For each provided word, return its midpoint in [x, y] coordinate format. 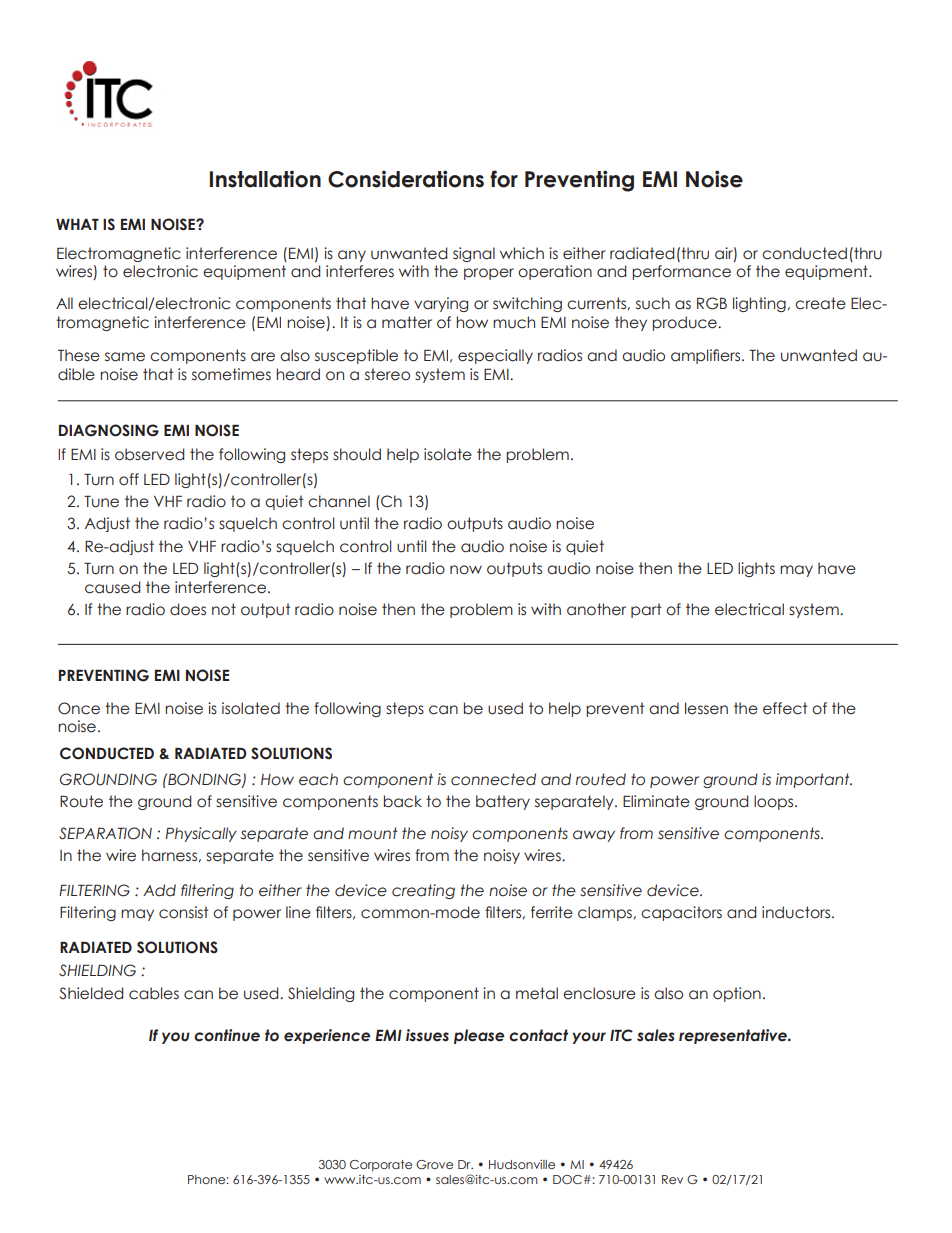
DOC [567, 1179]
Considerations [406, 179]
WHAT [77, 224]
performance [681, 272]
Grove [434, 1164]
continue [227, 1035]
